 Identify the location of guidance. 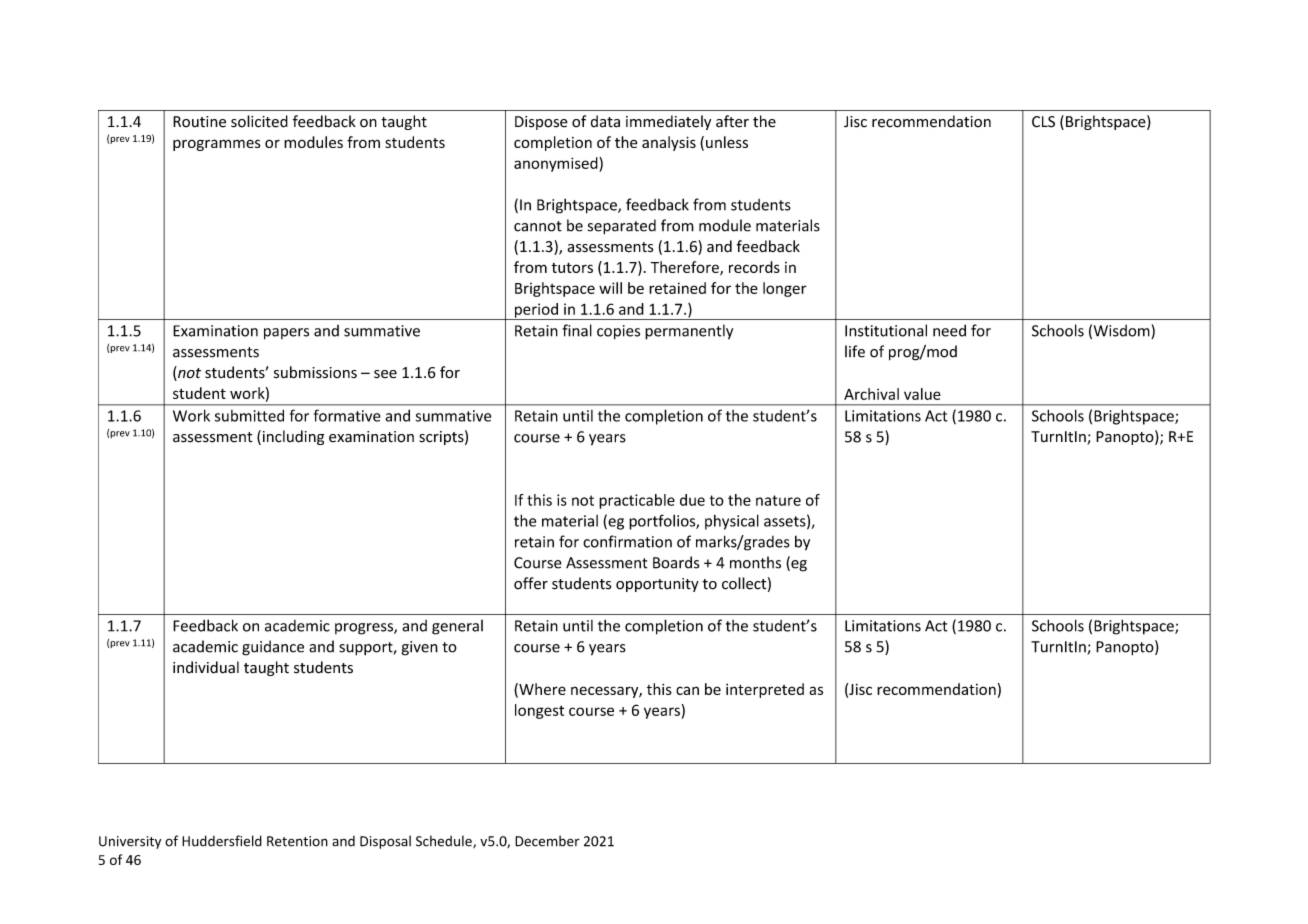
(273, 648).
